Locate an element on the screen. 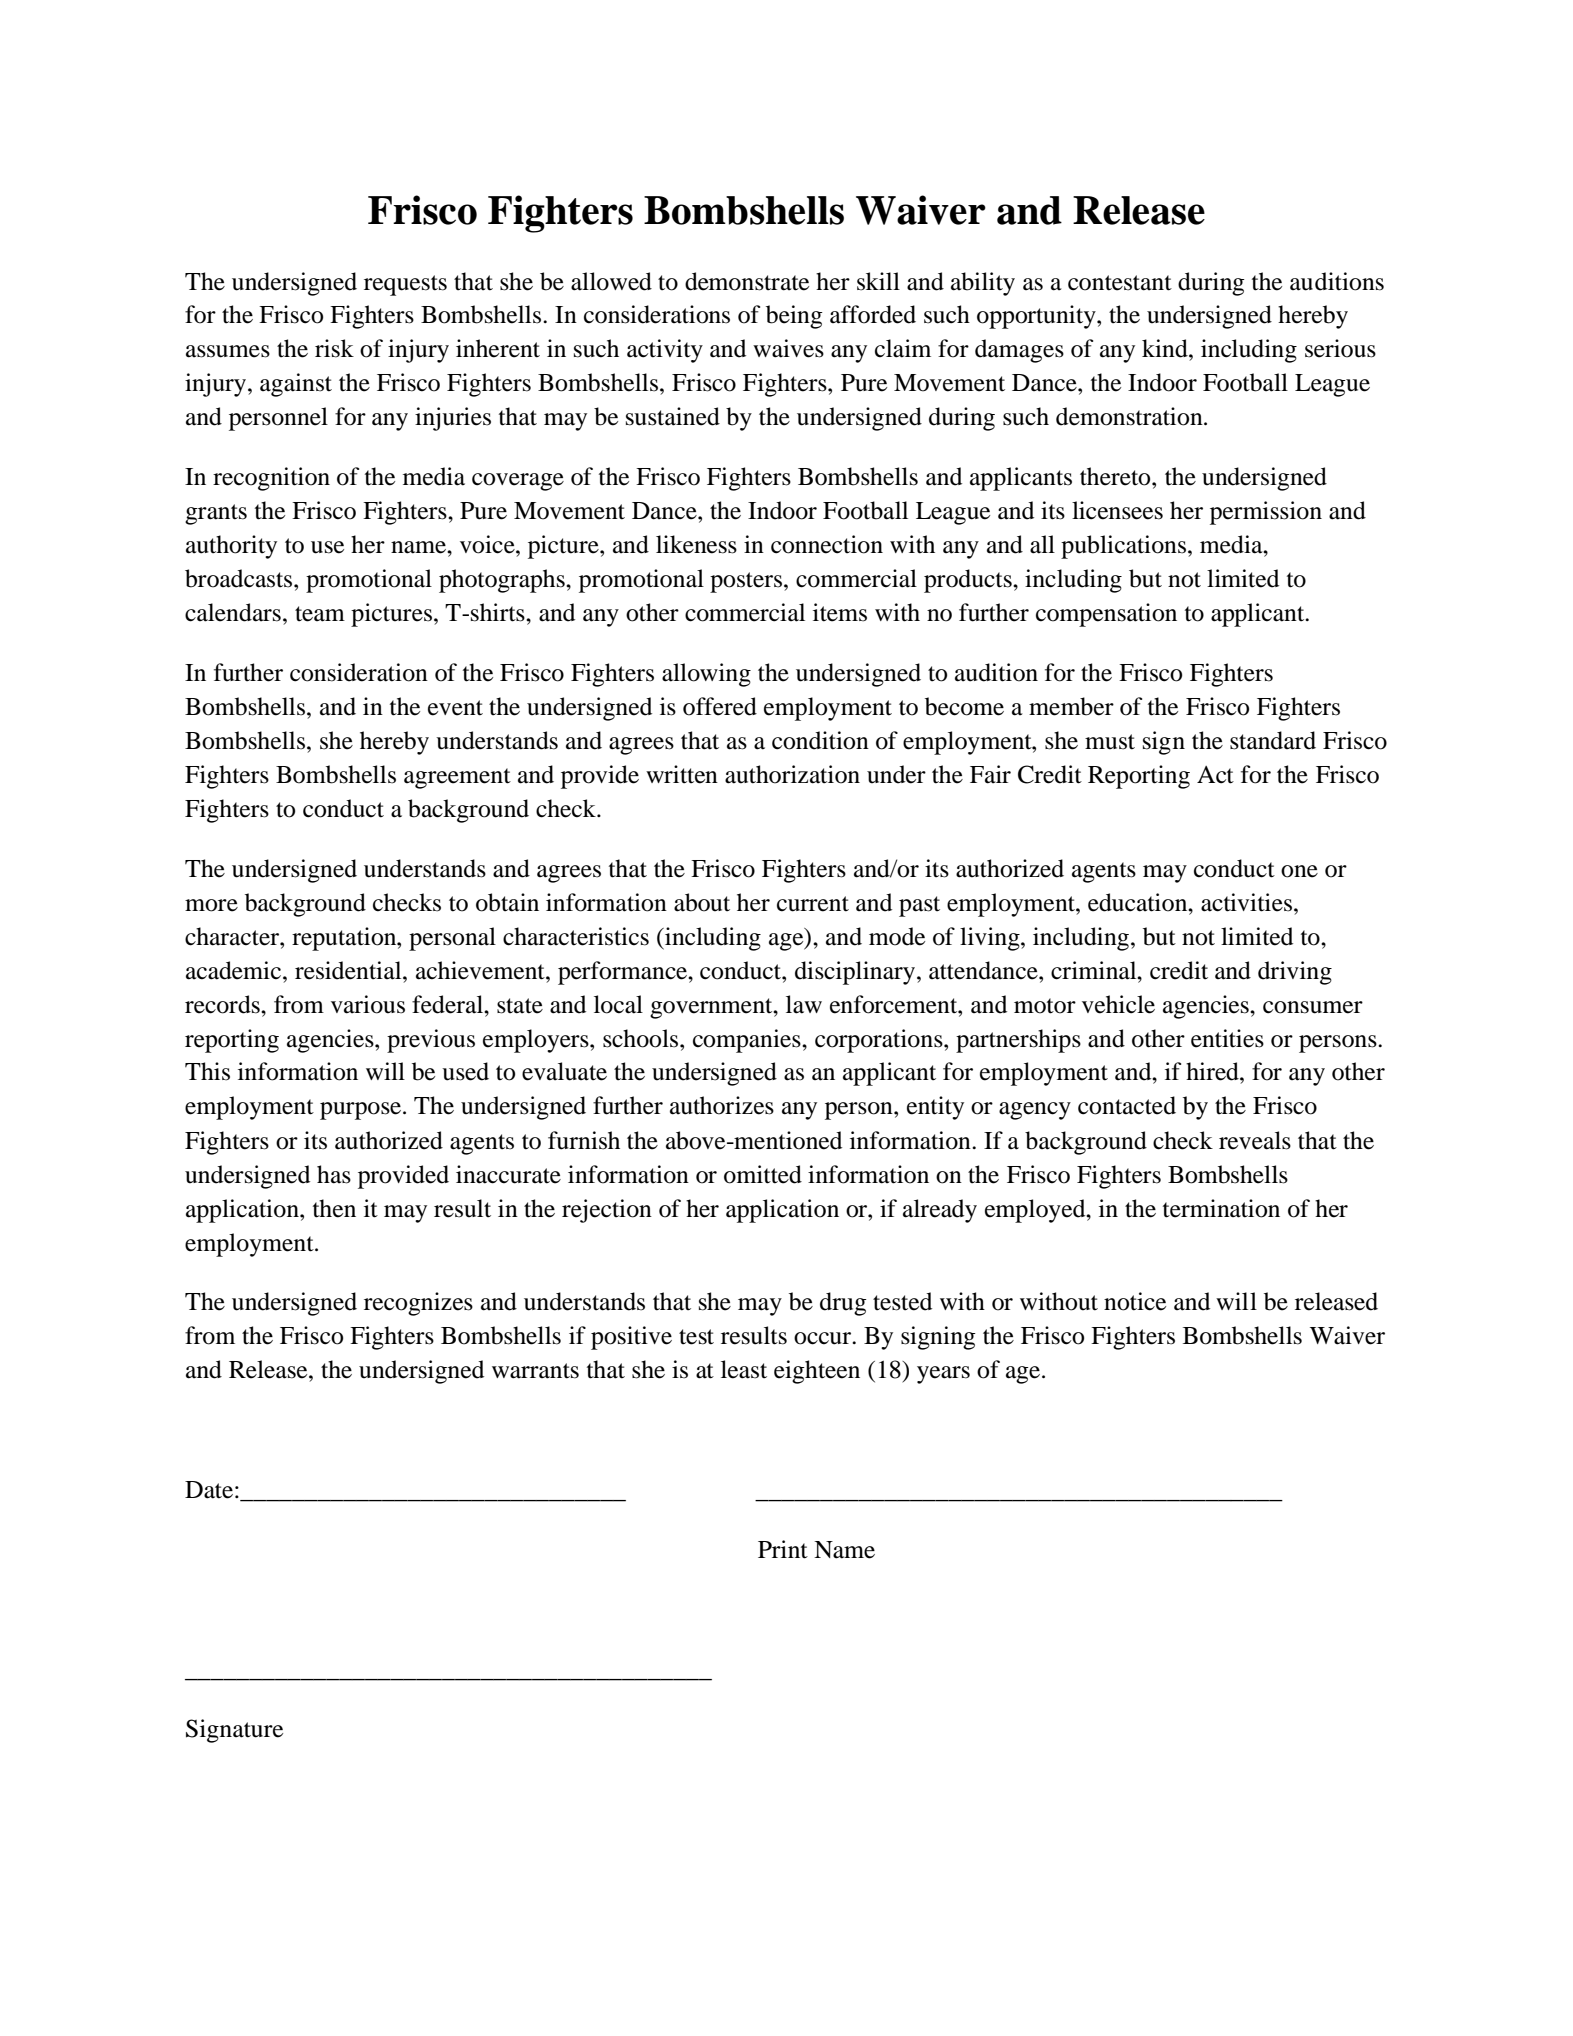 Image resolution: width=1573 pixels, height=2036 pixels. standard is located at coordinates (1273, 740).
